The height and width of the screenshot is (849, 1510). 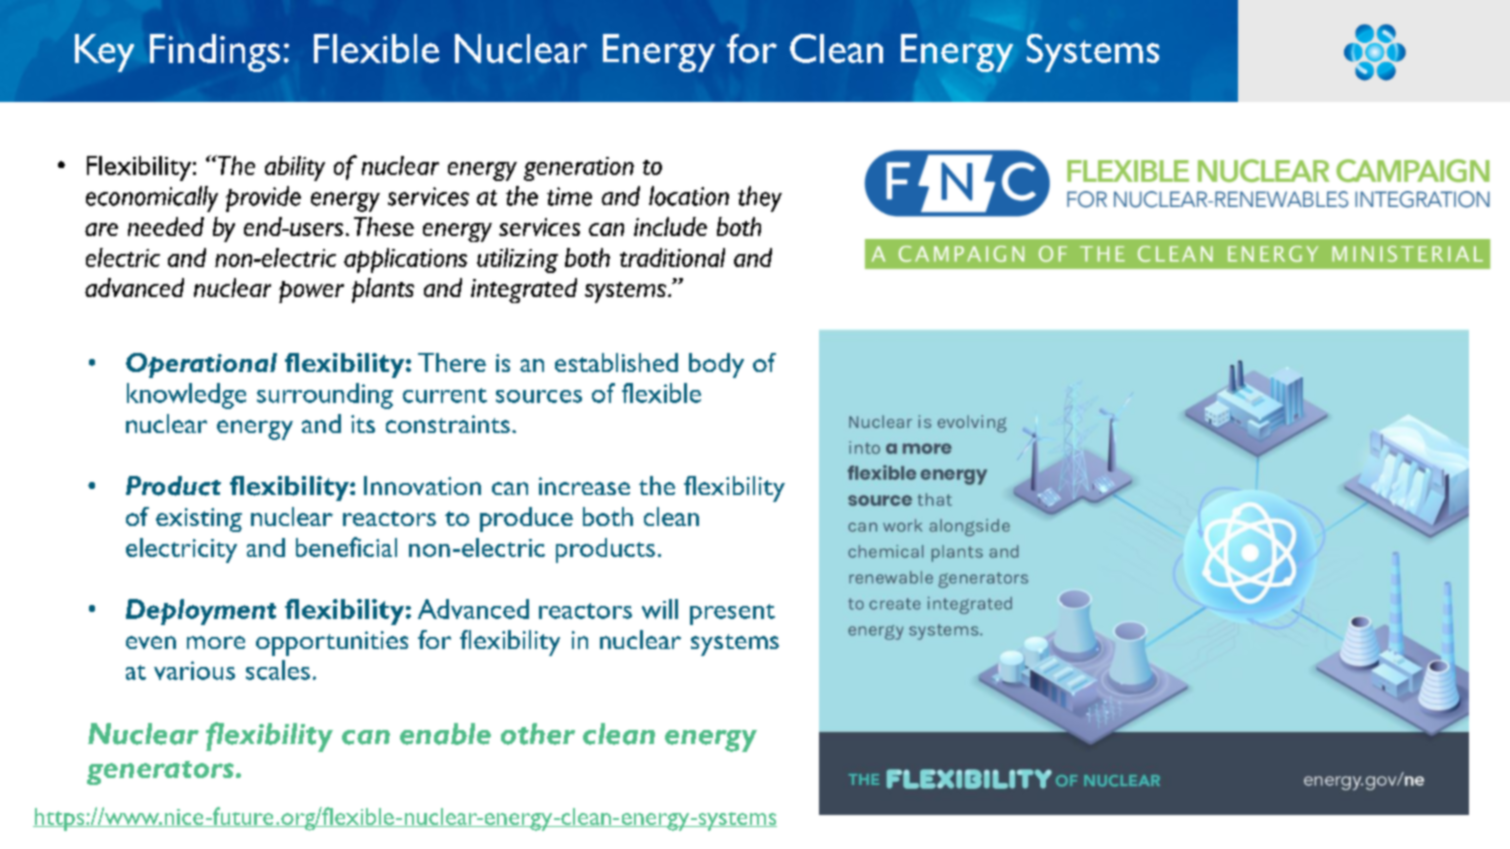 What do you see at coordinates (672, 257) in the screenshot?
I see `traditional` at bounding box center [672, 257].
